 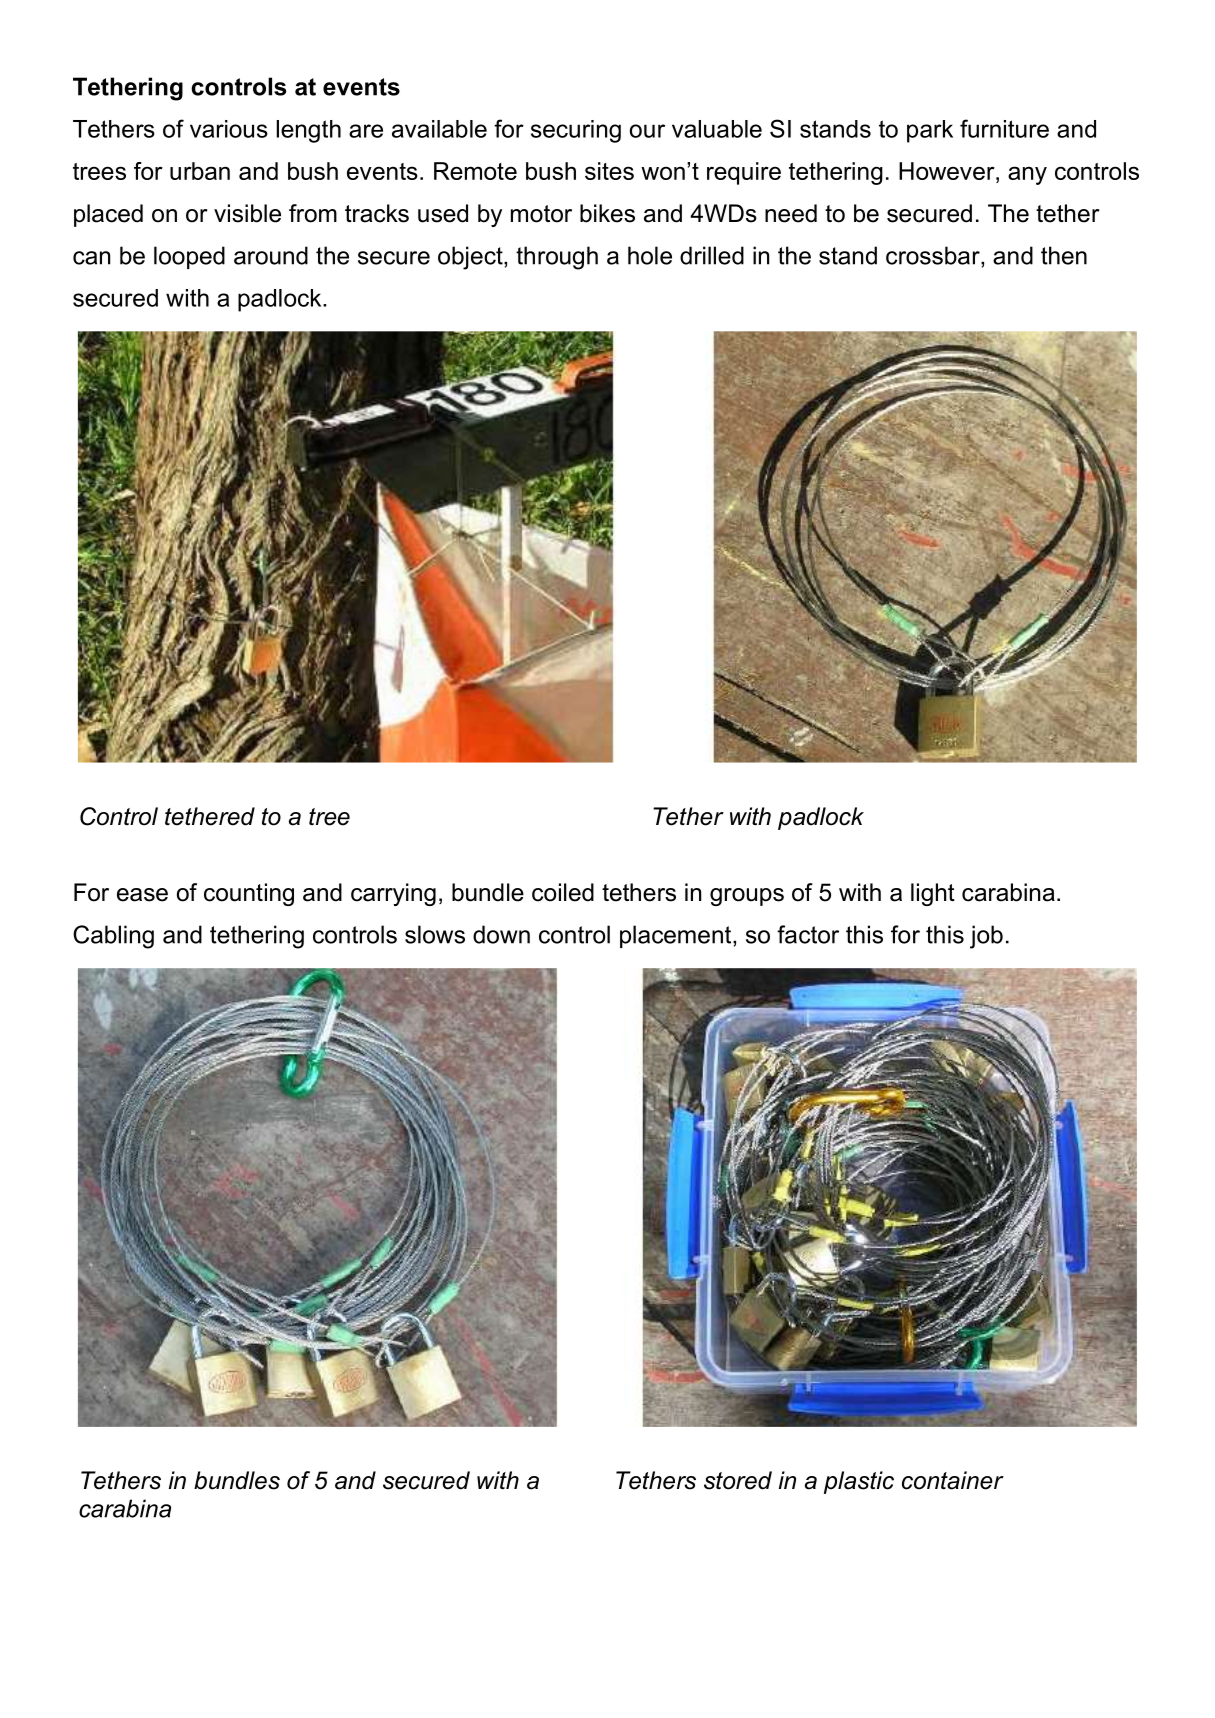 I want to click on down, so click(x=501, y=934).
